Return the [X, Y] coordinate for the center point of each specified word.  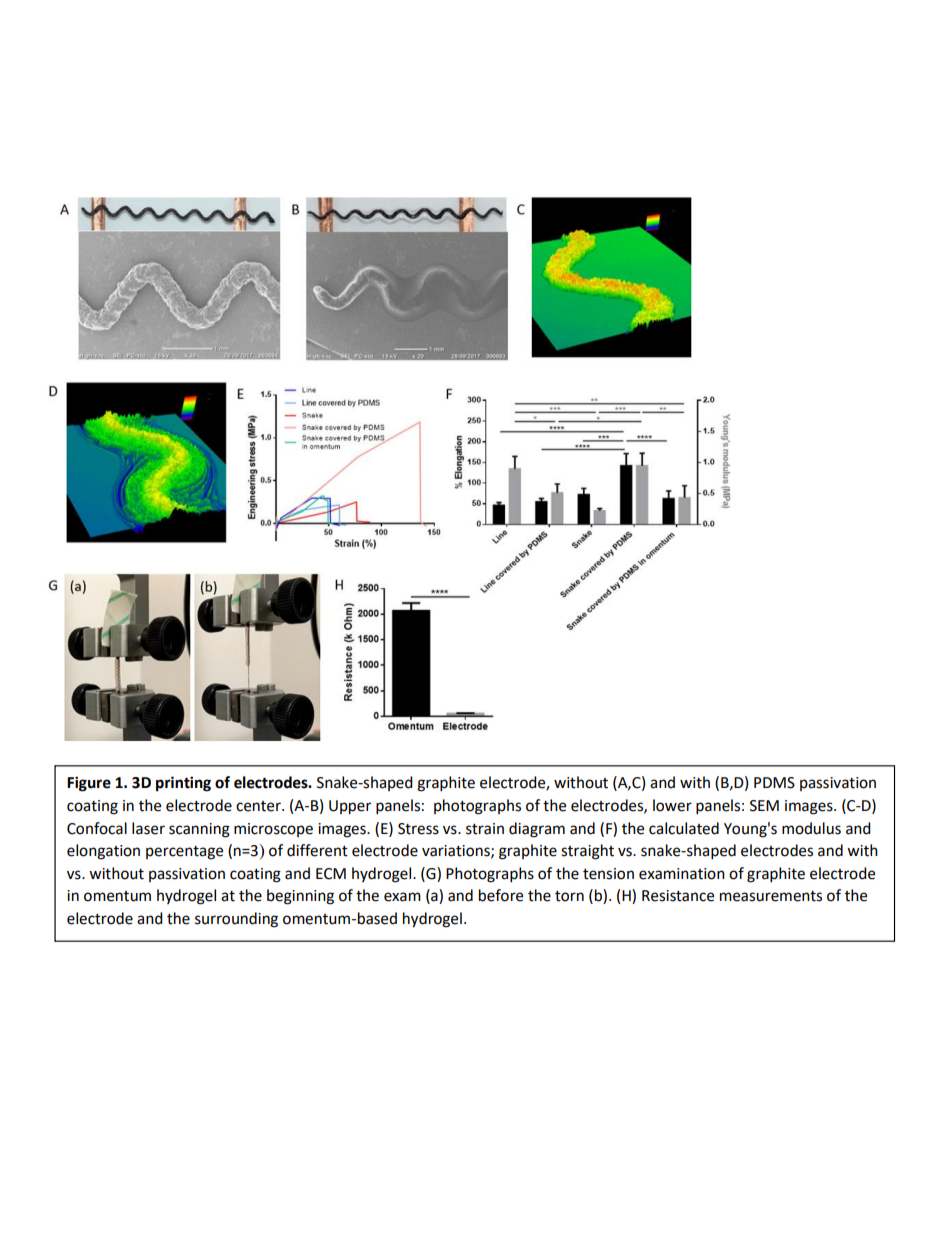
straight [587, 852]
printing [183, 784]
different [317, 850]
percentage [184, 853]
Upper [350, 807]
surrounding [236, 920]
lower [672, 805]
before [501, 895]
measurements [771, 896]
